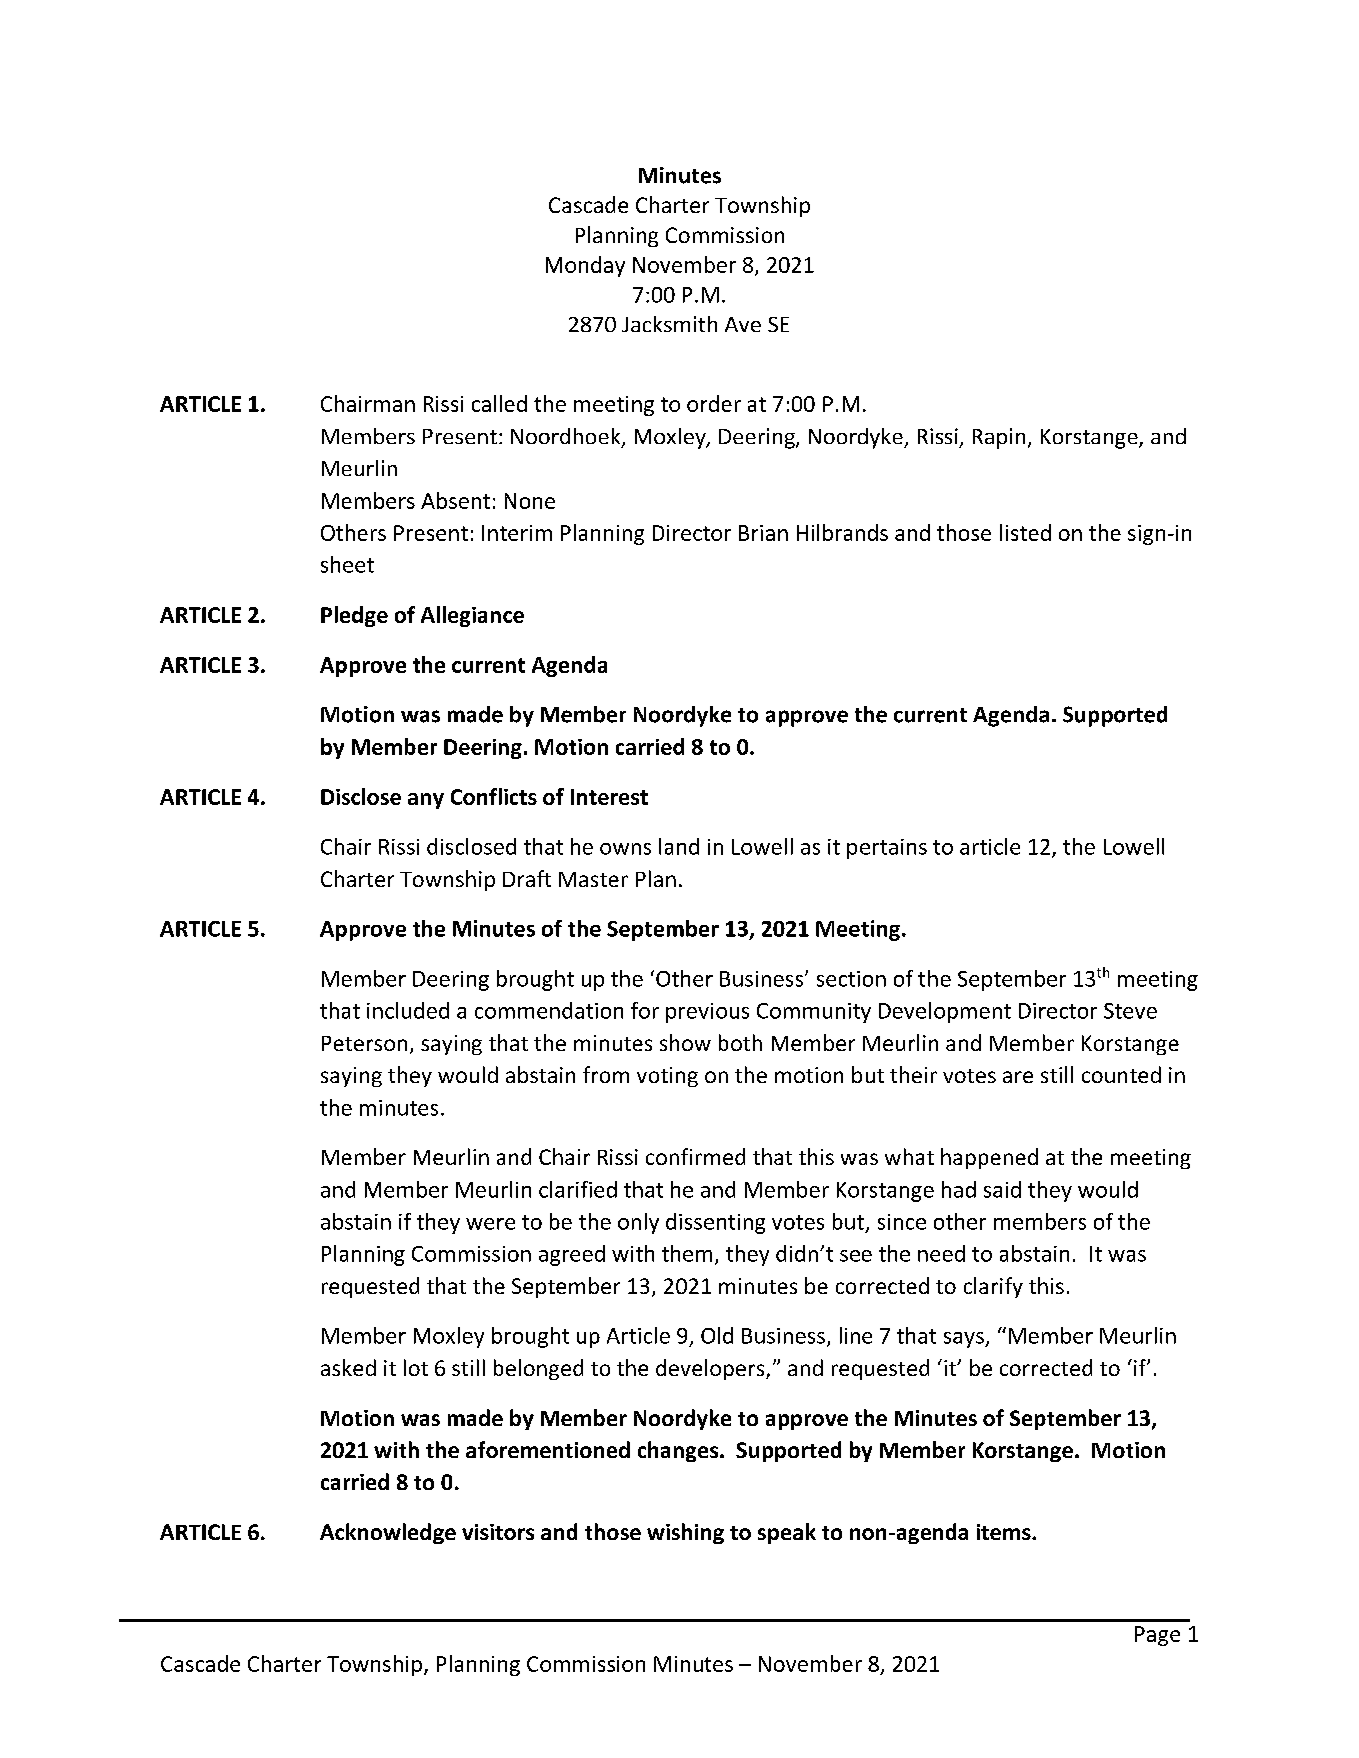 The width and height of the page is (1359, 1758). Describe the element at coordinates (490, 1224) in the page. I see `were` at that location.
